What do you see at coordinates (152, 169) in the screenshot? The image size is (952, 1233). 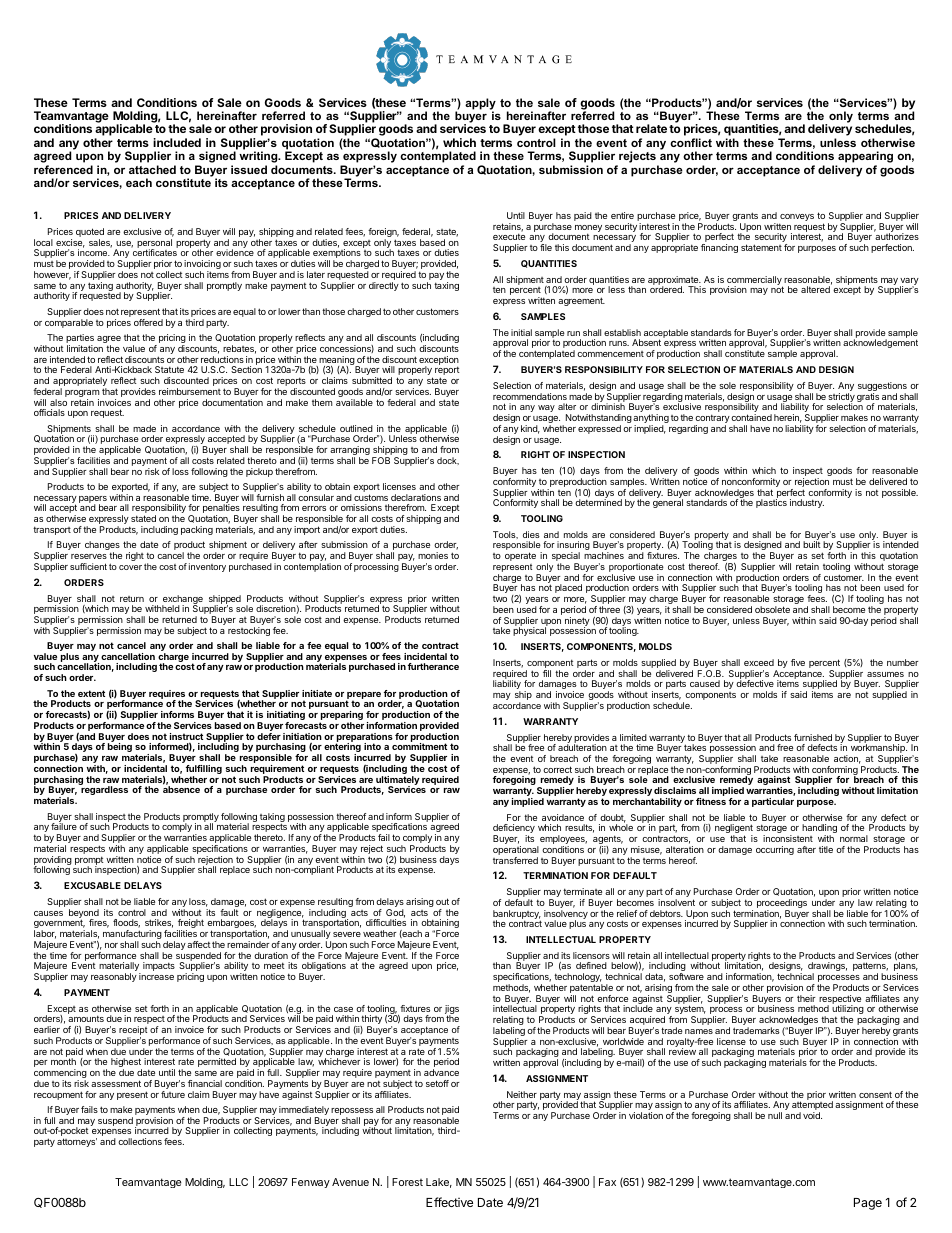 I see `attached` at bounding box center [152, 169].
